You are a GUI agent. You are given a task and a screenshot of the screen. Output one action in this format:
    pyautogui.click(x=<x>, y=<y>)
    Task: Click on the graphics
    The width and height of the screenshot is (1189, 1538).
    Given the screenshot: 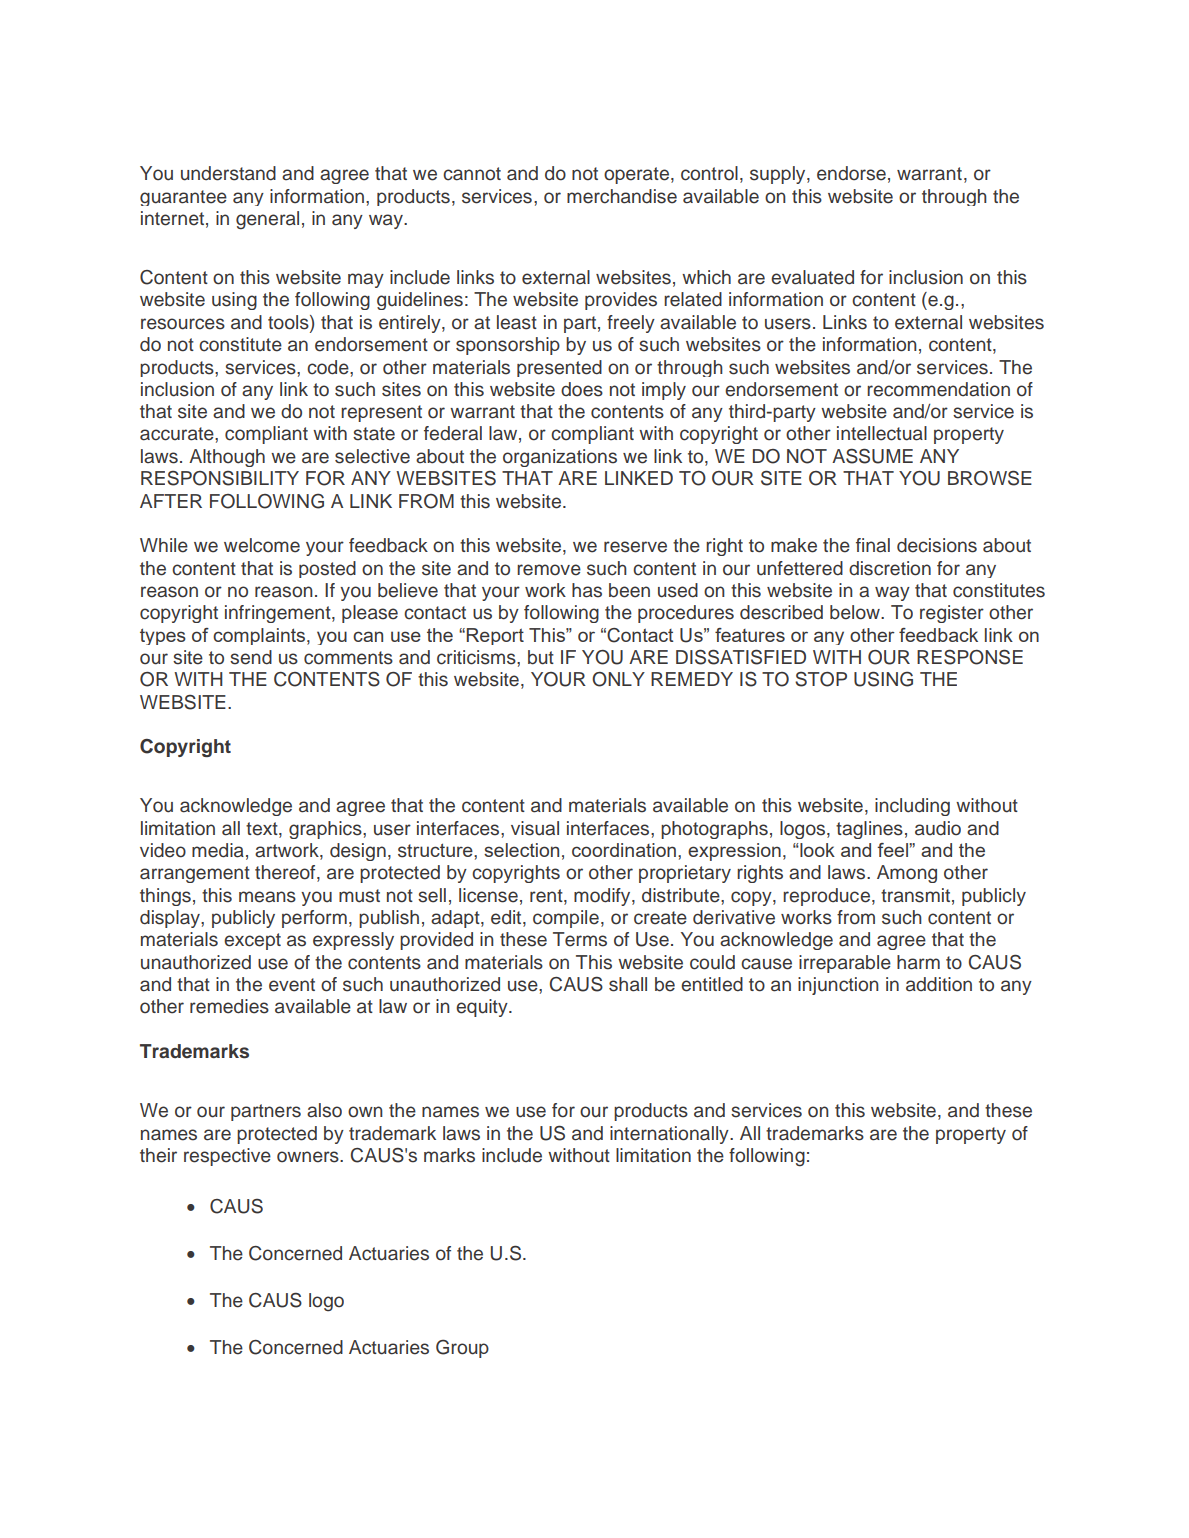 What is the action you would take?
    pyautogui.click(x=326, y=830)
